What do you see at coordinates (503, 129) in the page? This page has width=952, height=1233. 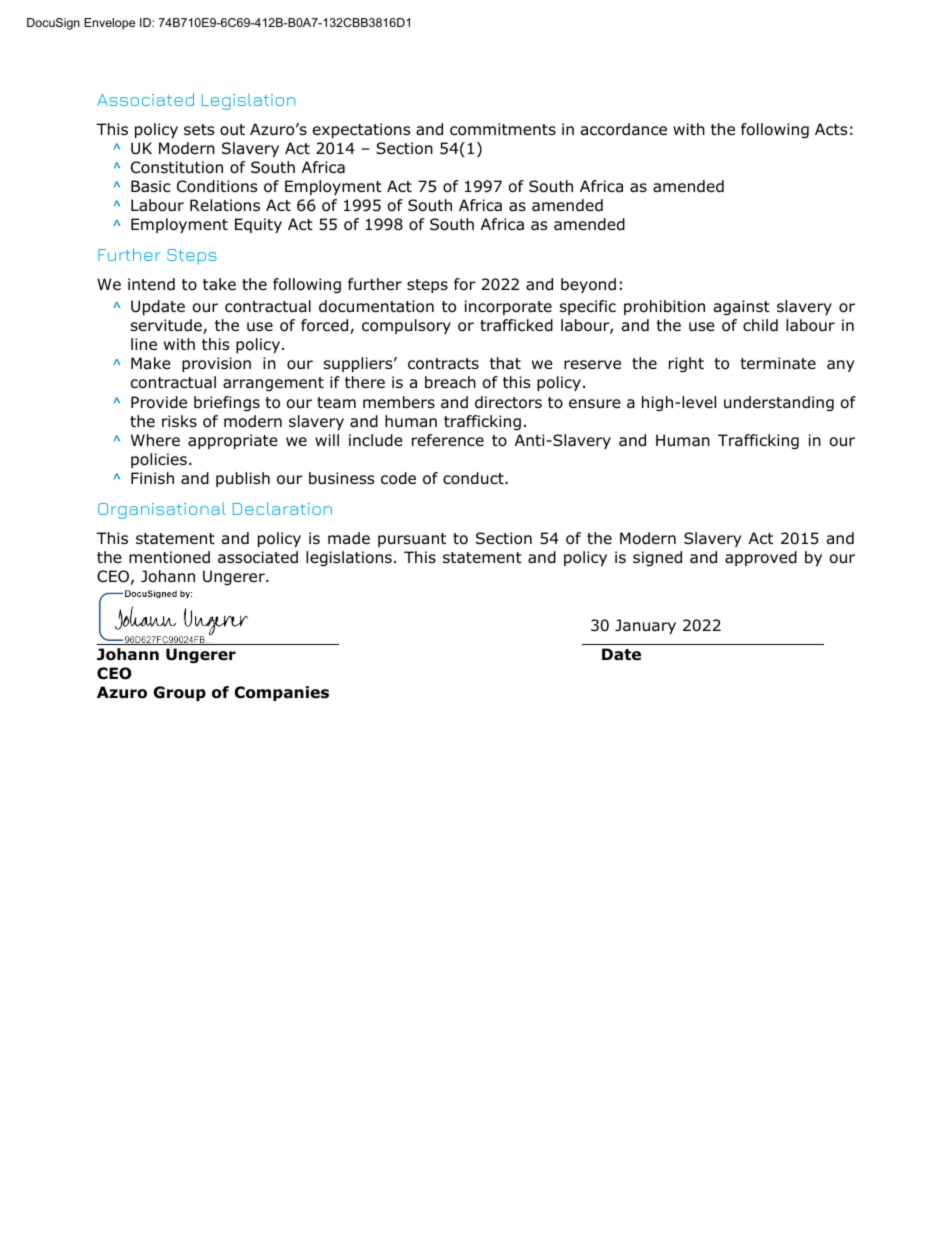 I see `commitments` at bounding box center [503, 129].
